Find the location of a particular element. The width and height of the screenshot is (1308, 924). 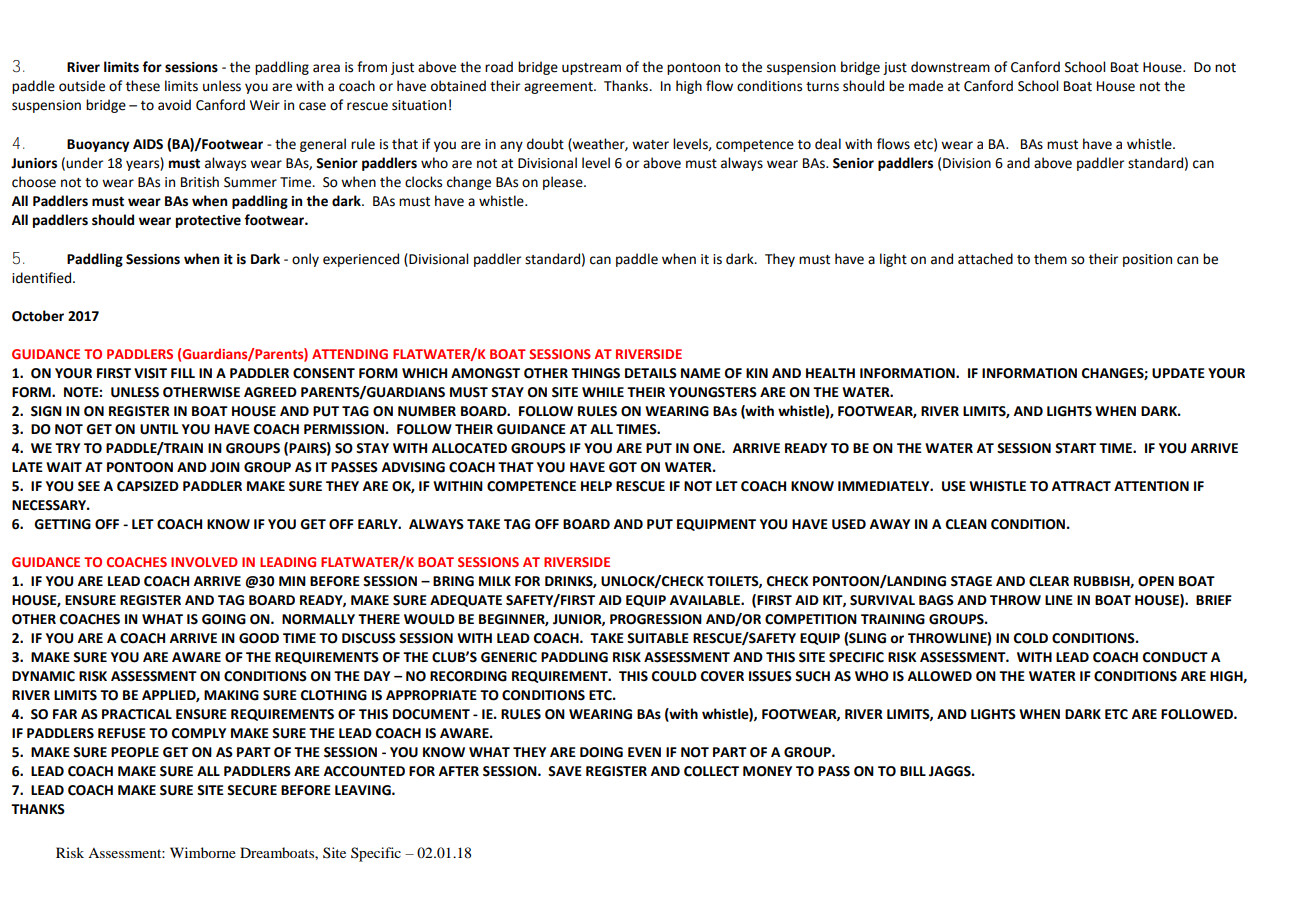

these is located at coordinates (143, 86).
